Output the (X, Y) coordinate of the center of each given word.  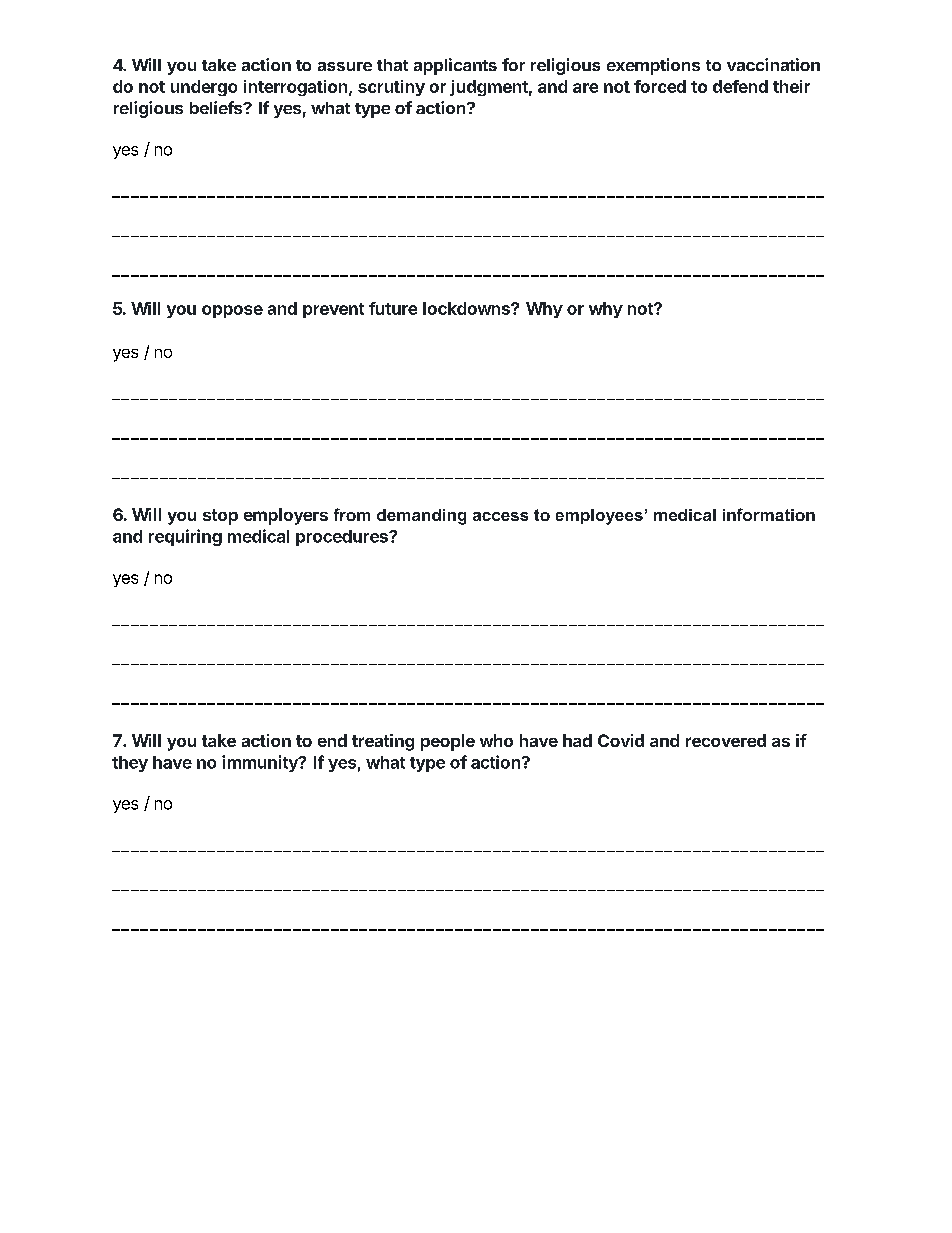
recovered (726, 740)
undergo (204, 88)
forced (660, 86)
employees (599, 517)
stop (220, 517)
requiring (185, 537)
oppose (232, 311)
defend (740, 86)
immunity (261, 763)
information (769, 514)
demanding (421, 517)
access (500, 516)
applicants (455, 66)
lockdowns (467, 308)
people (448, 742)
